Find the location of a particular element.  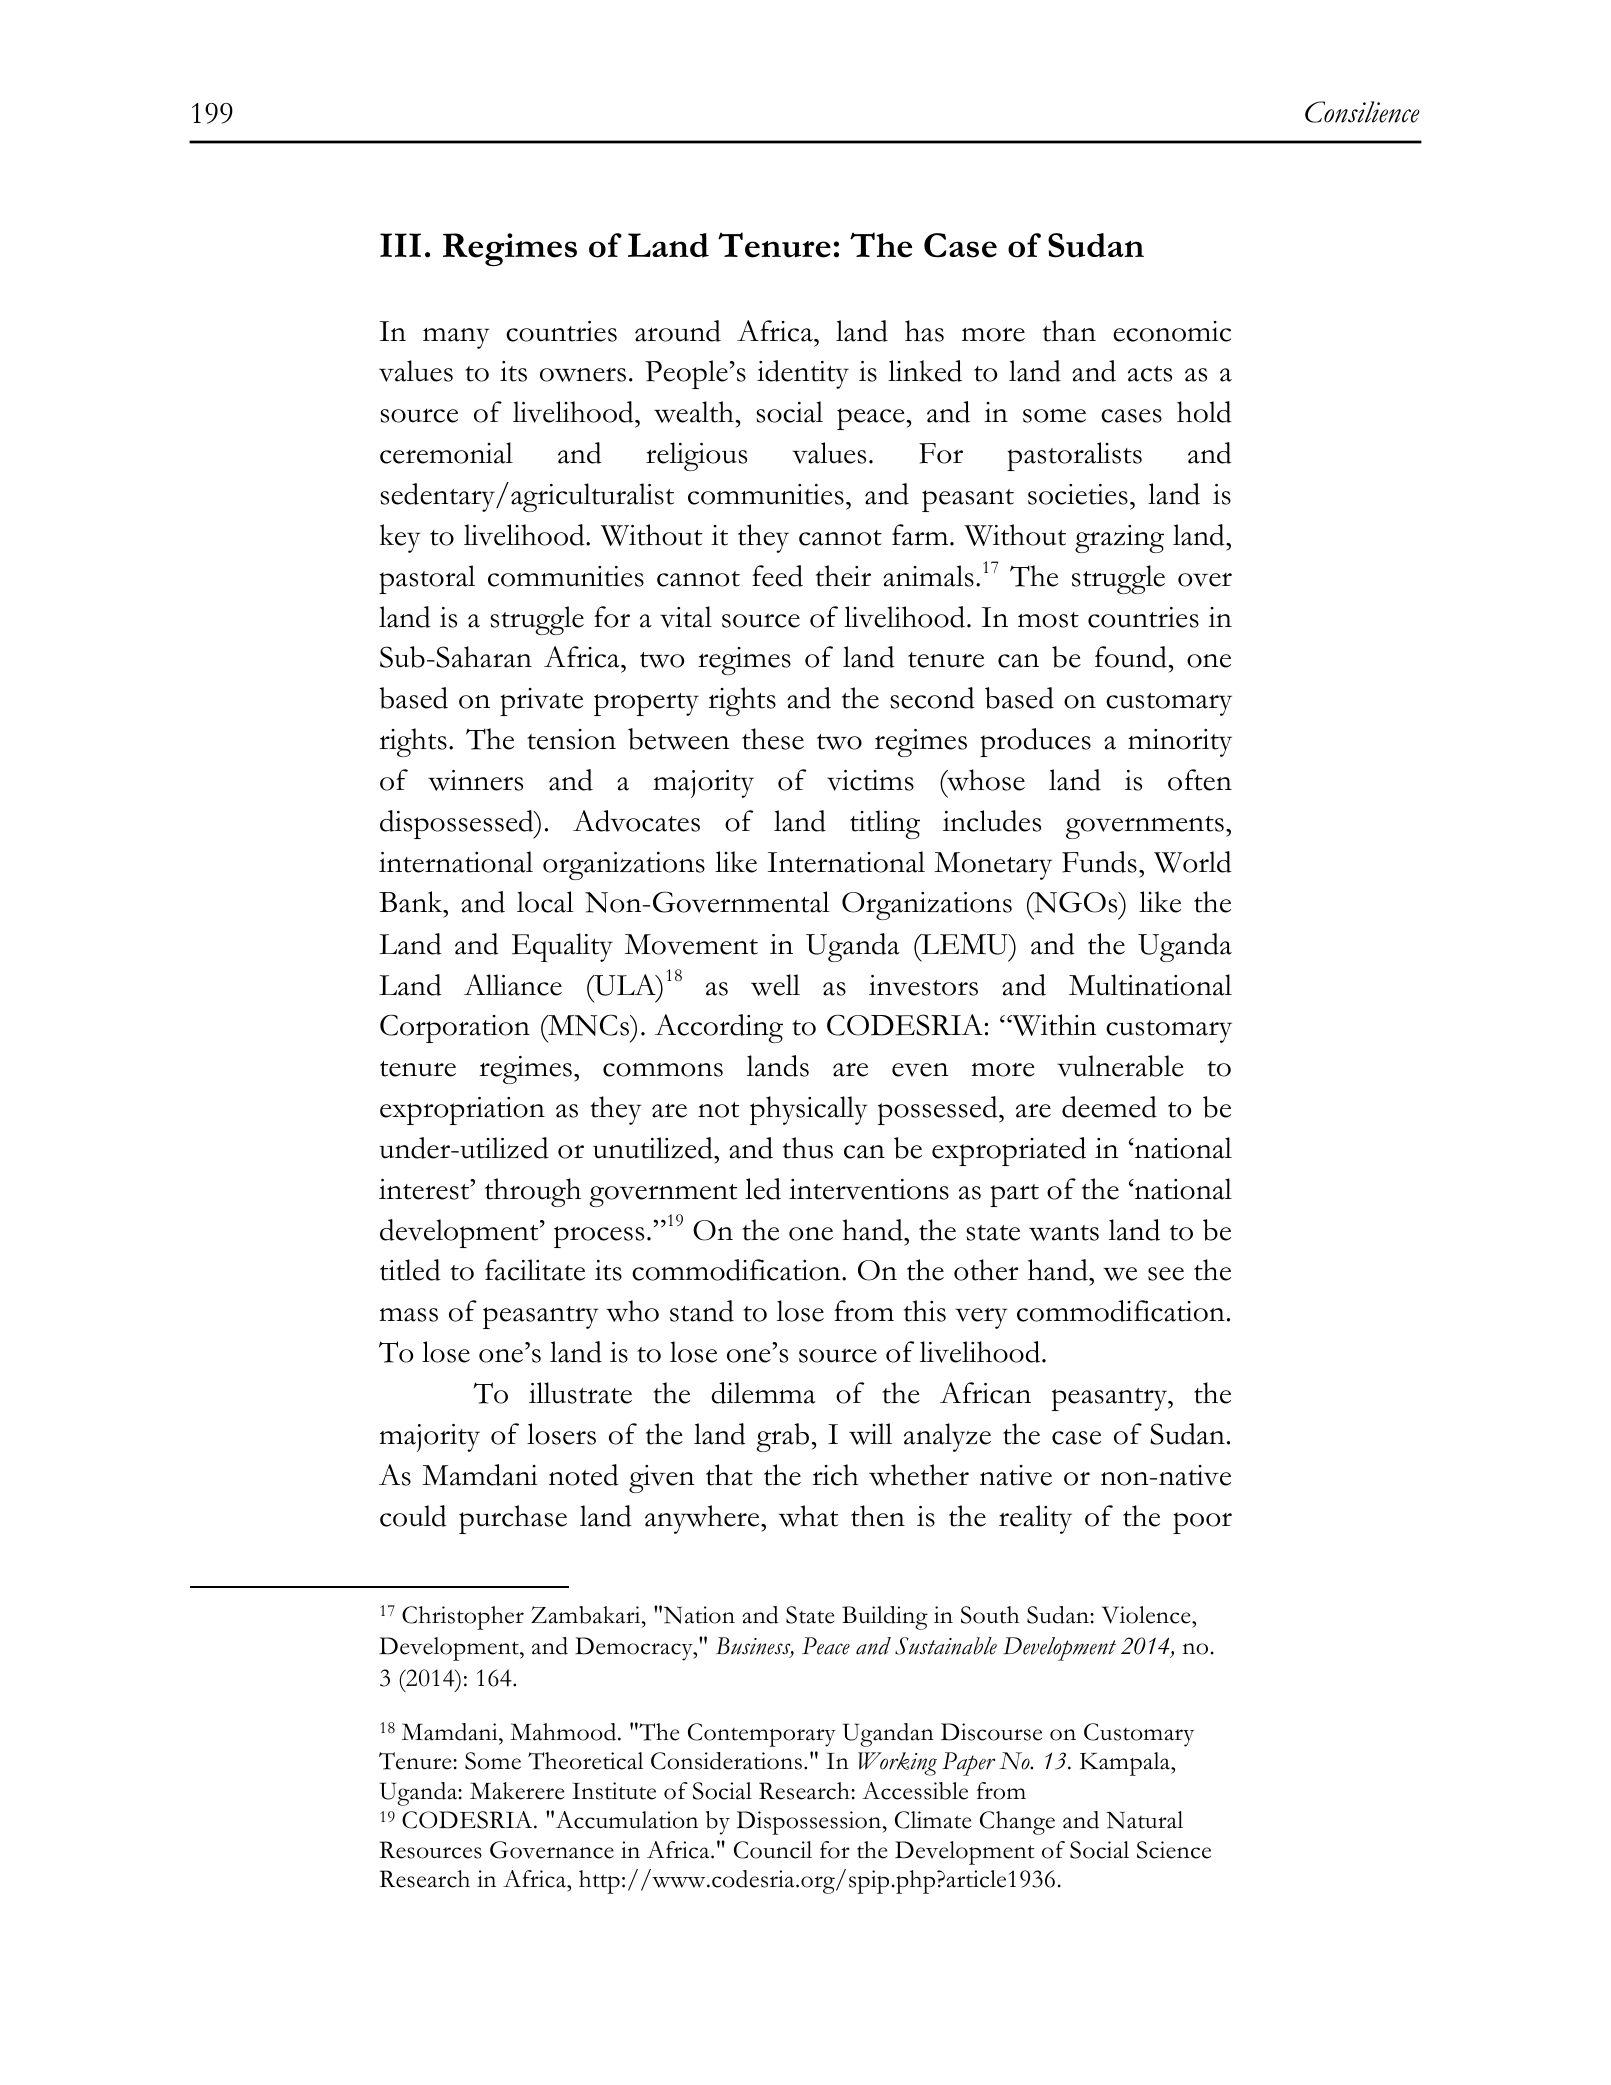

many is located at coordinates (456, 338).
